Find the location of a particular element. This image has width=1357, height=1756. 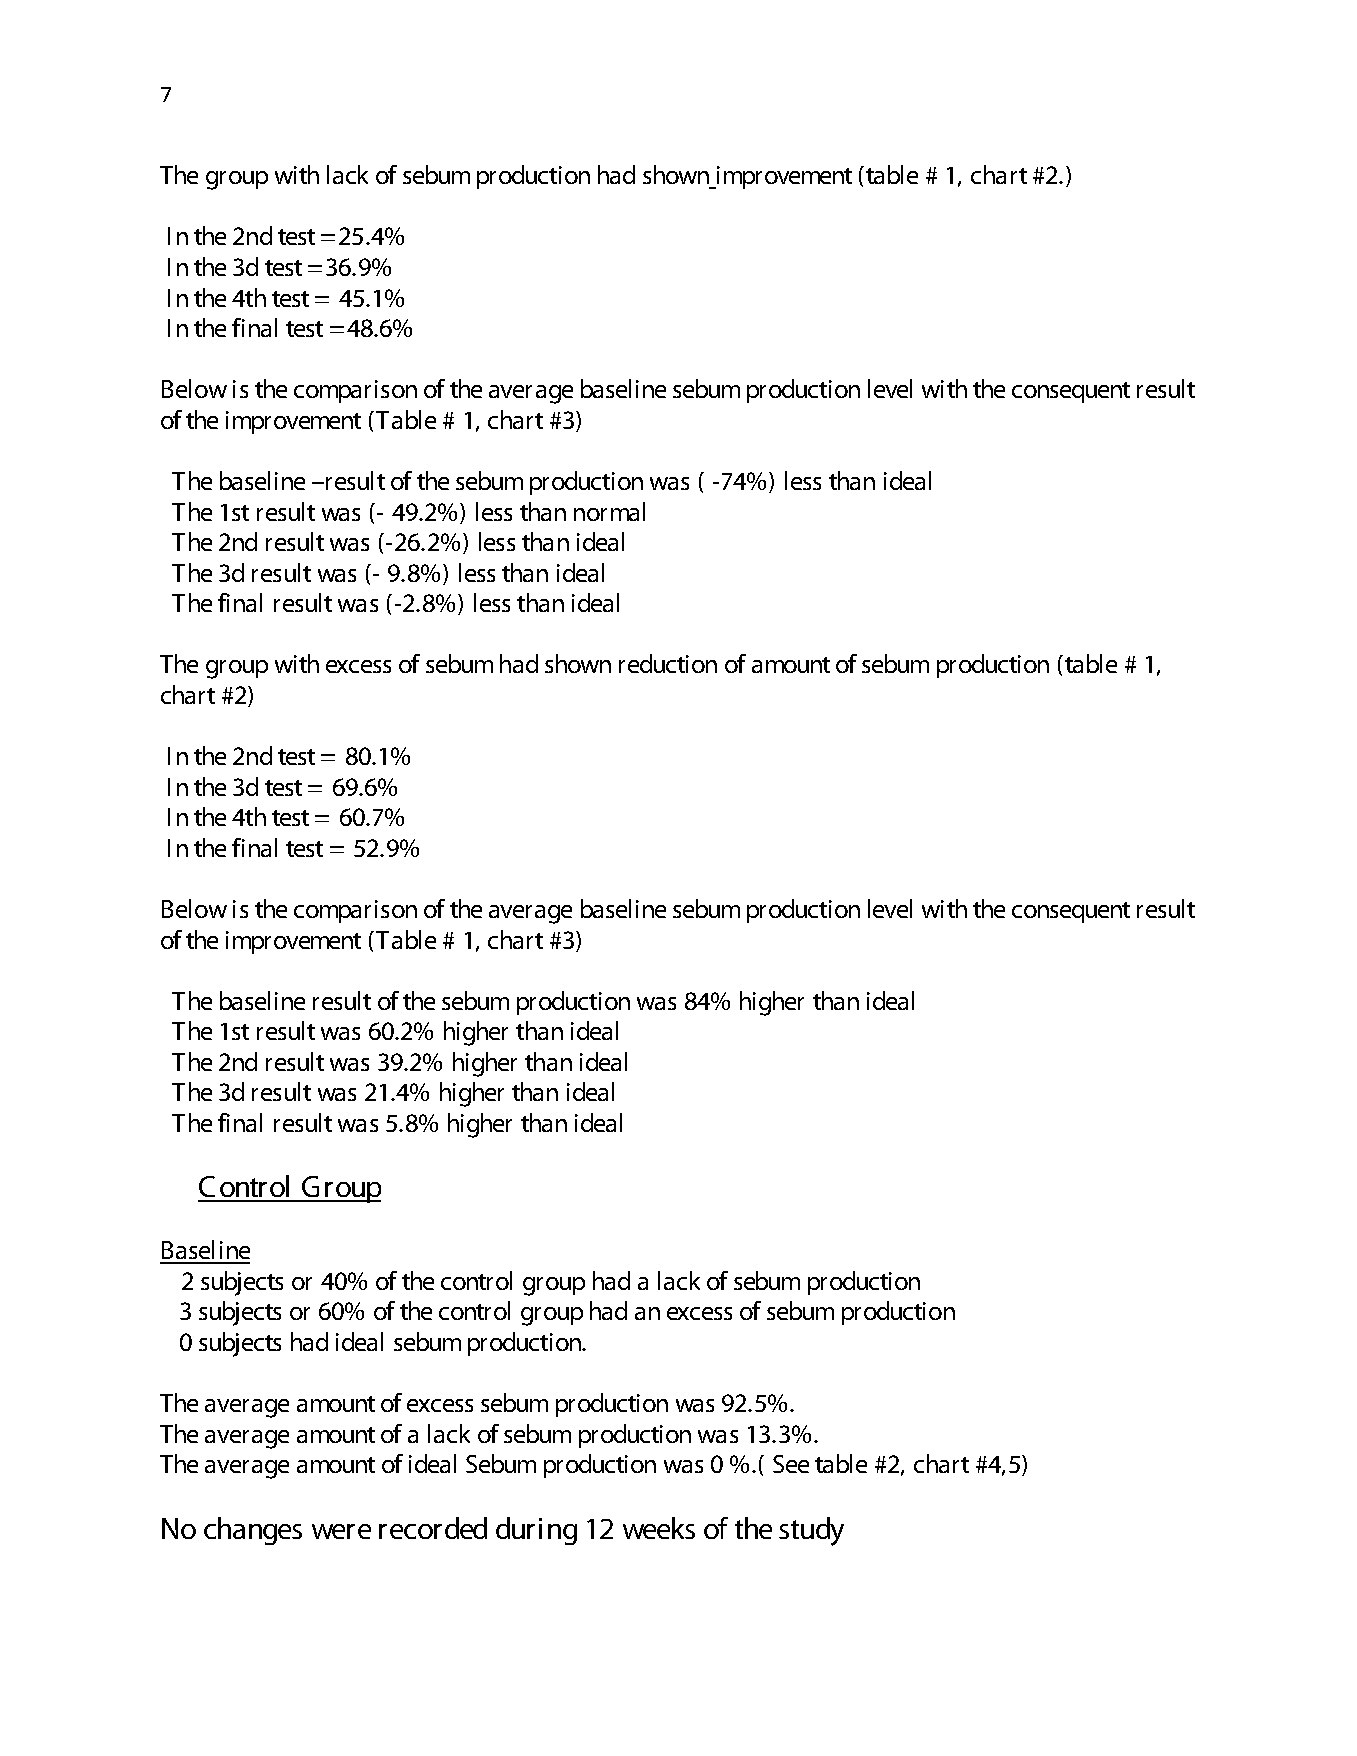

See is located at coordinates (791, 1464).
